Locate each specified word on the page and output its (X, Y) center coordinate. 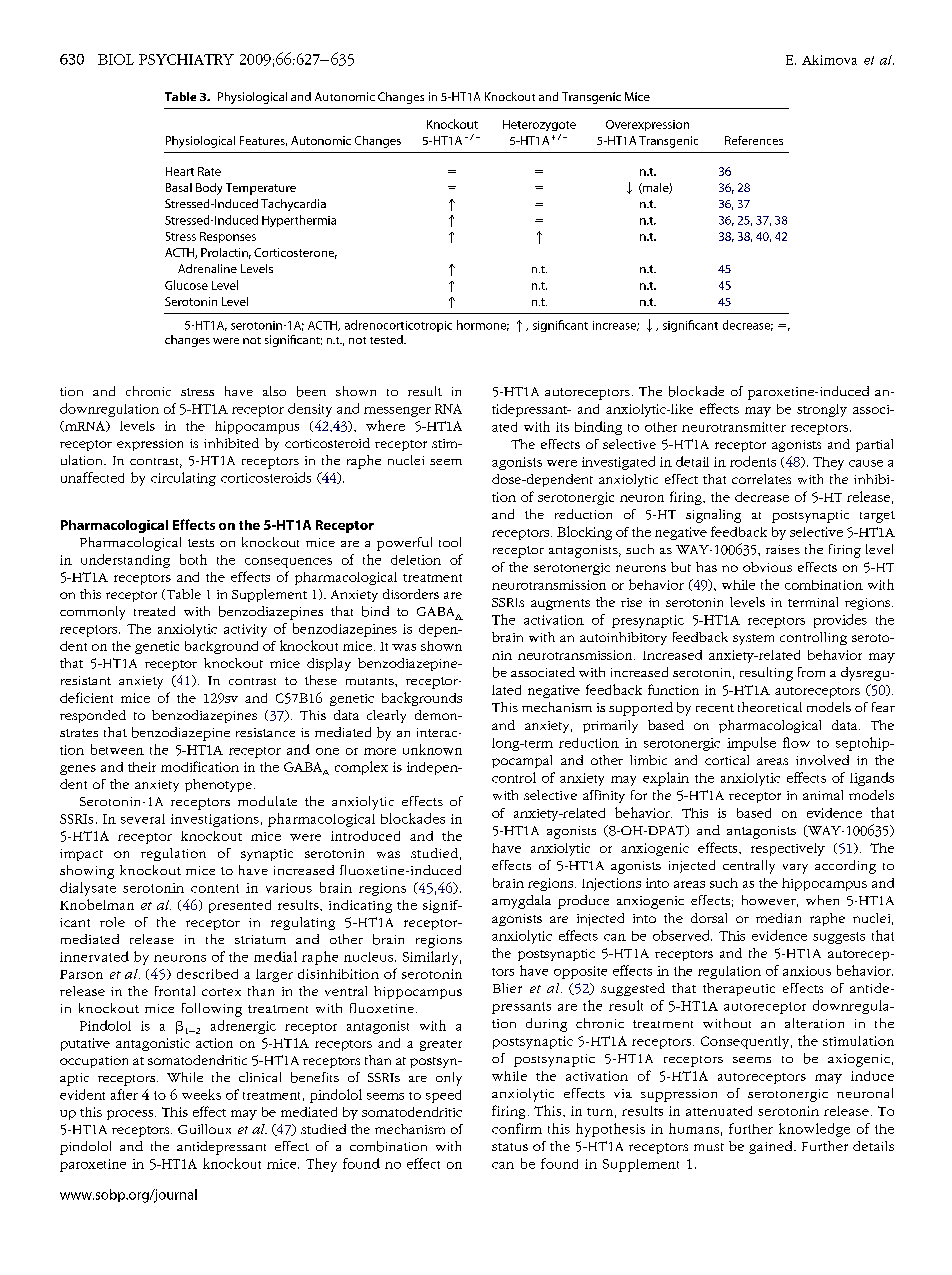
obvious (767, 567)
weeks (201, 1094)
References (754, 140)
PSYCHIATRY (186, 59)
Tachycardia (293, 205)
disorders (411, 594)
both (193, 559)
